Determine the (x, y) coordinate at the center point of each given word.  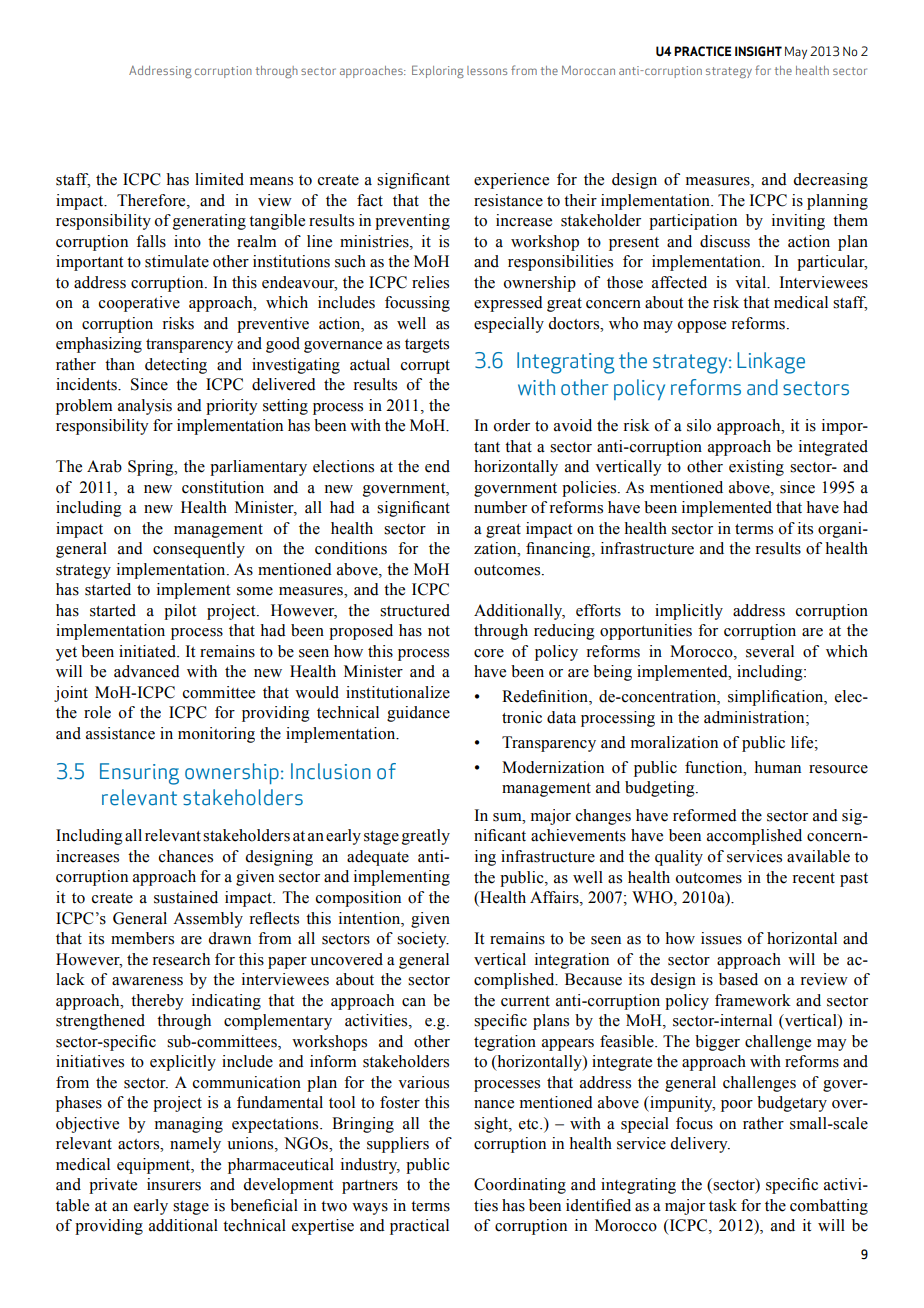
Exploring (438, 71)
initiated (149, 651)
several (770, 651)
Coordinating (520, 1186)
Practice (702, 51)
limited (219, 179)
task (723, 1205)
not (439, 631)
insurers (174, 1184)
